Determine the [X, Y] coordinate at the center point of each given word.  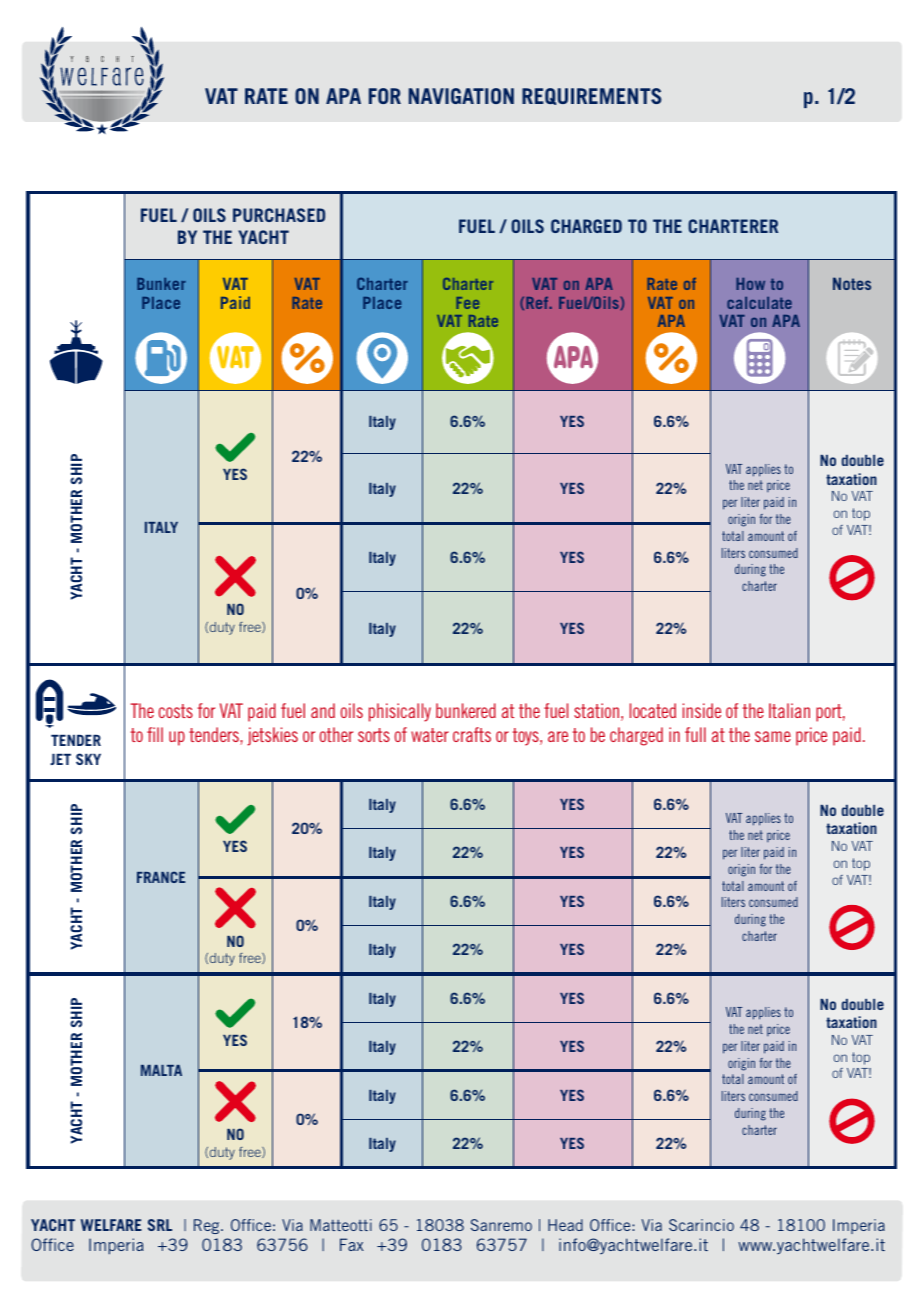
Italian [789, 710]
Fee [467, 303]
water [430, 735]
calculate [759, 303]
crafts [472, 734]
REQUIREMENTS [591, 96]
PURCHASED [279, 215]
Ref [538, 303]
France [161, 877]
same [773, 736]
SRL [160, 1225]
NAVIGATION [461, 96]
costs [176, 711]
